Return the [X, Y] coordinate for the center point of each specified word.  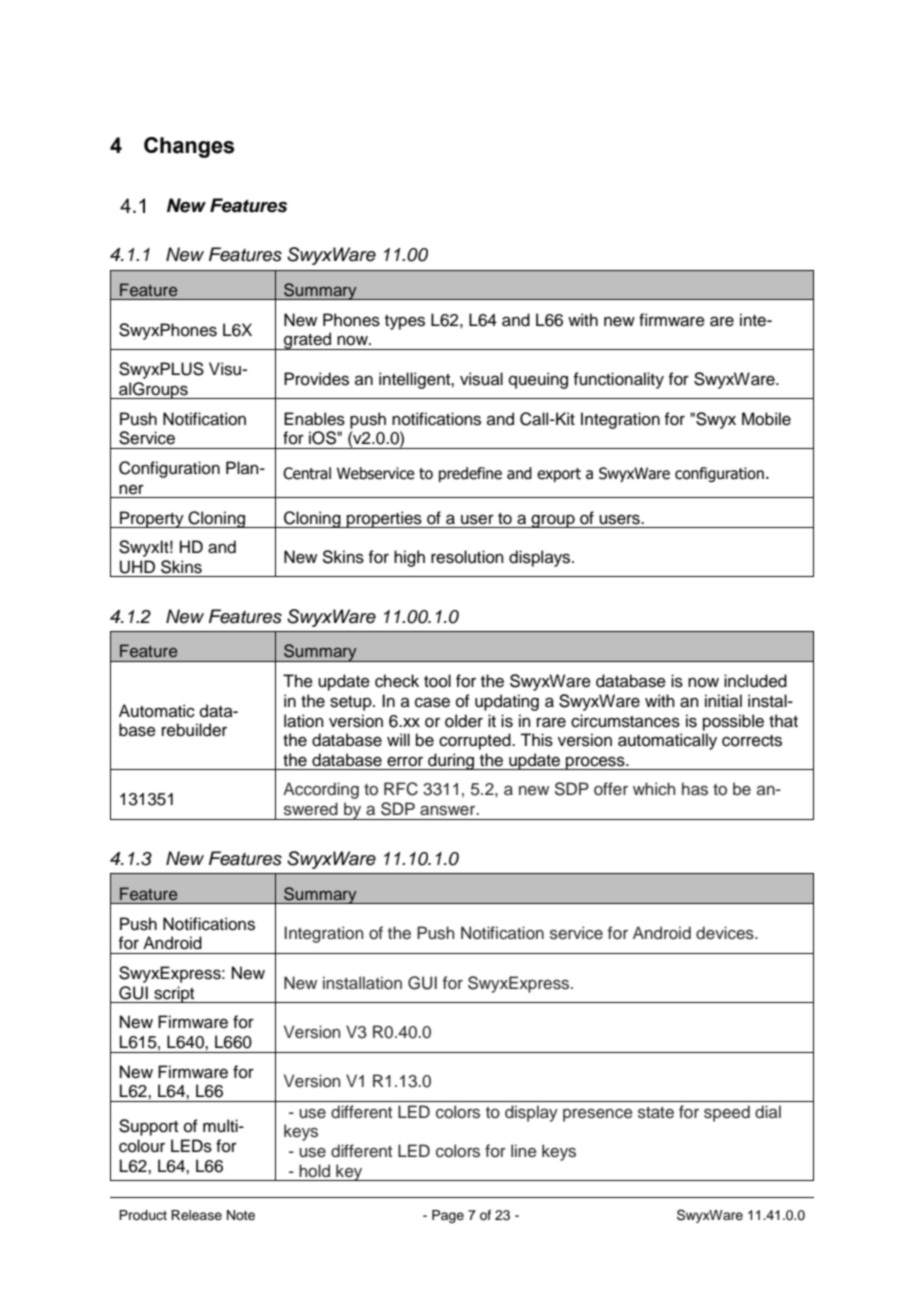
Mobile [766, 419]
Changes [189, 147]
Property [152, 519]
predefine [470, 474]
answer [449, 810]
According [321, 790]
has [695, 789]
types [405, 322]
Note [241, 1215]
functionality [618, 380]
